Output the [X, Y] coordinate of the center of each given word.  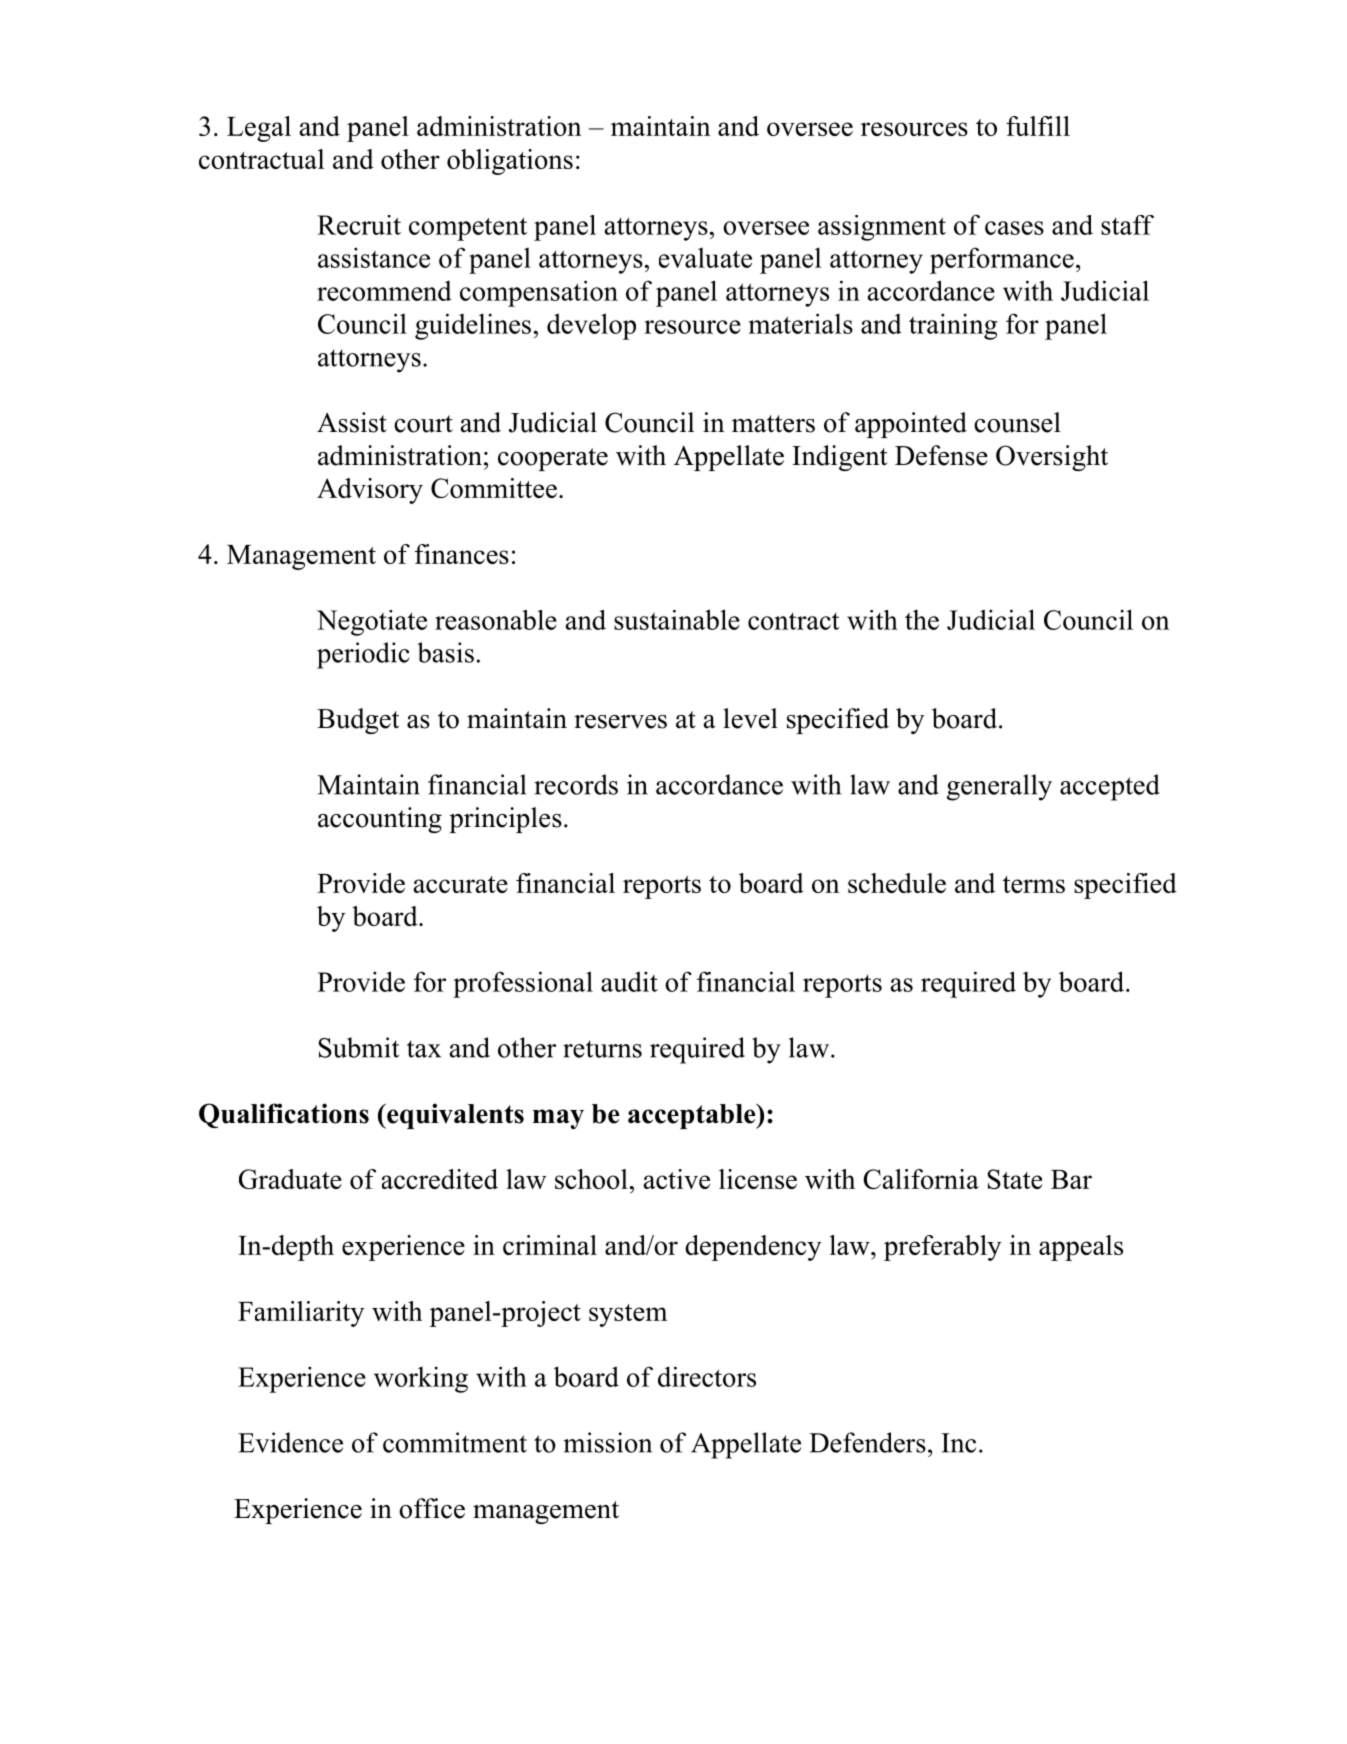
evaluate [705, 258]
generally [999, 787]
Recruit [359, 225]
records [576, 784]
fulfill [1038, 126]
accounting [380, 820]
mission [607, 1442]
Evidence [290, 1442]
